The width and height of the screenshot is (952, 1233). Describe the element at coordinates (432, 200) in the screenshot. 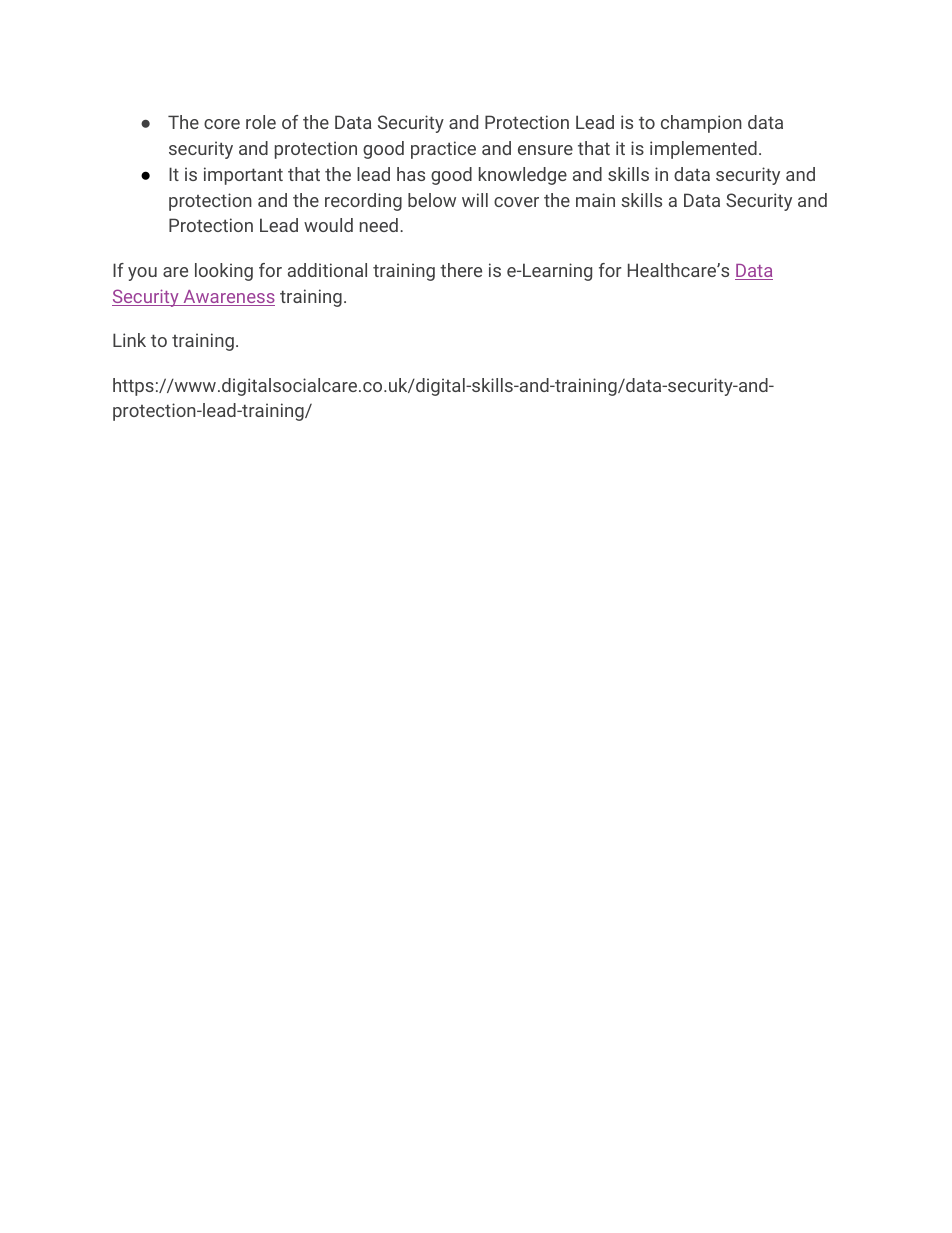

I see `below` at that location.
